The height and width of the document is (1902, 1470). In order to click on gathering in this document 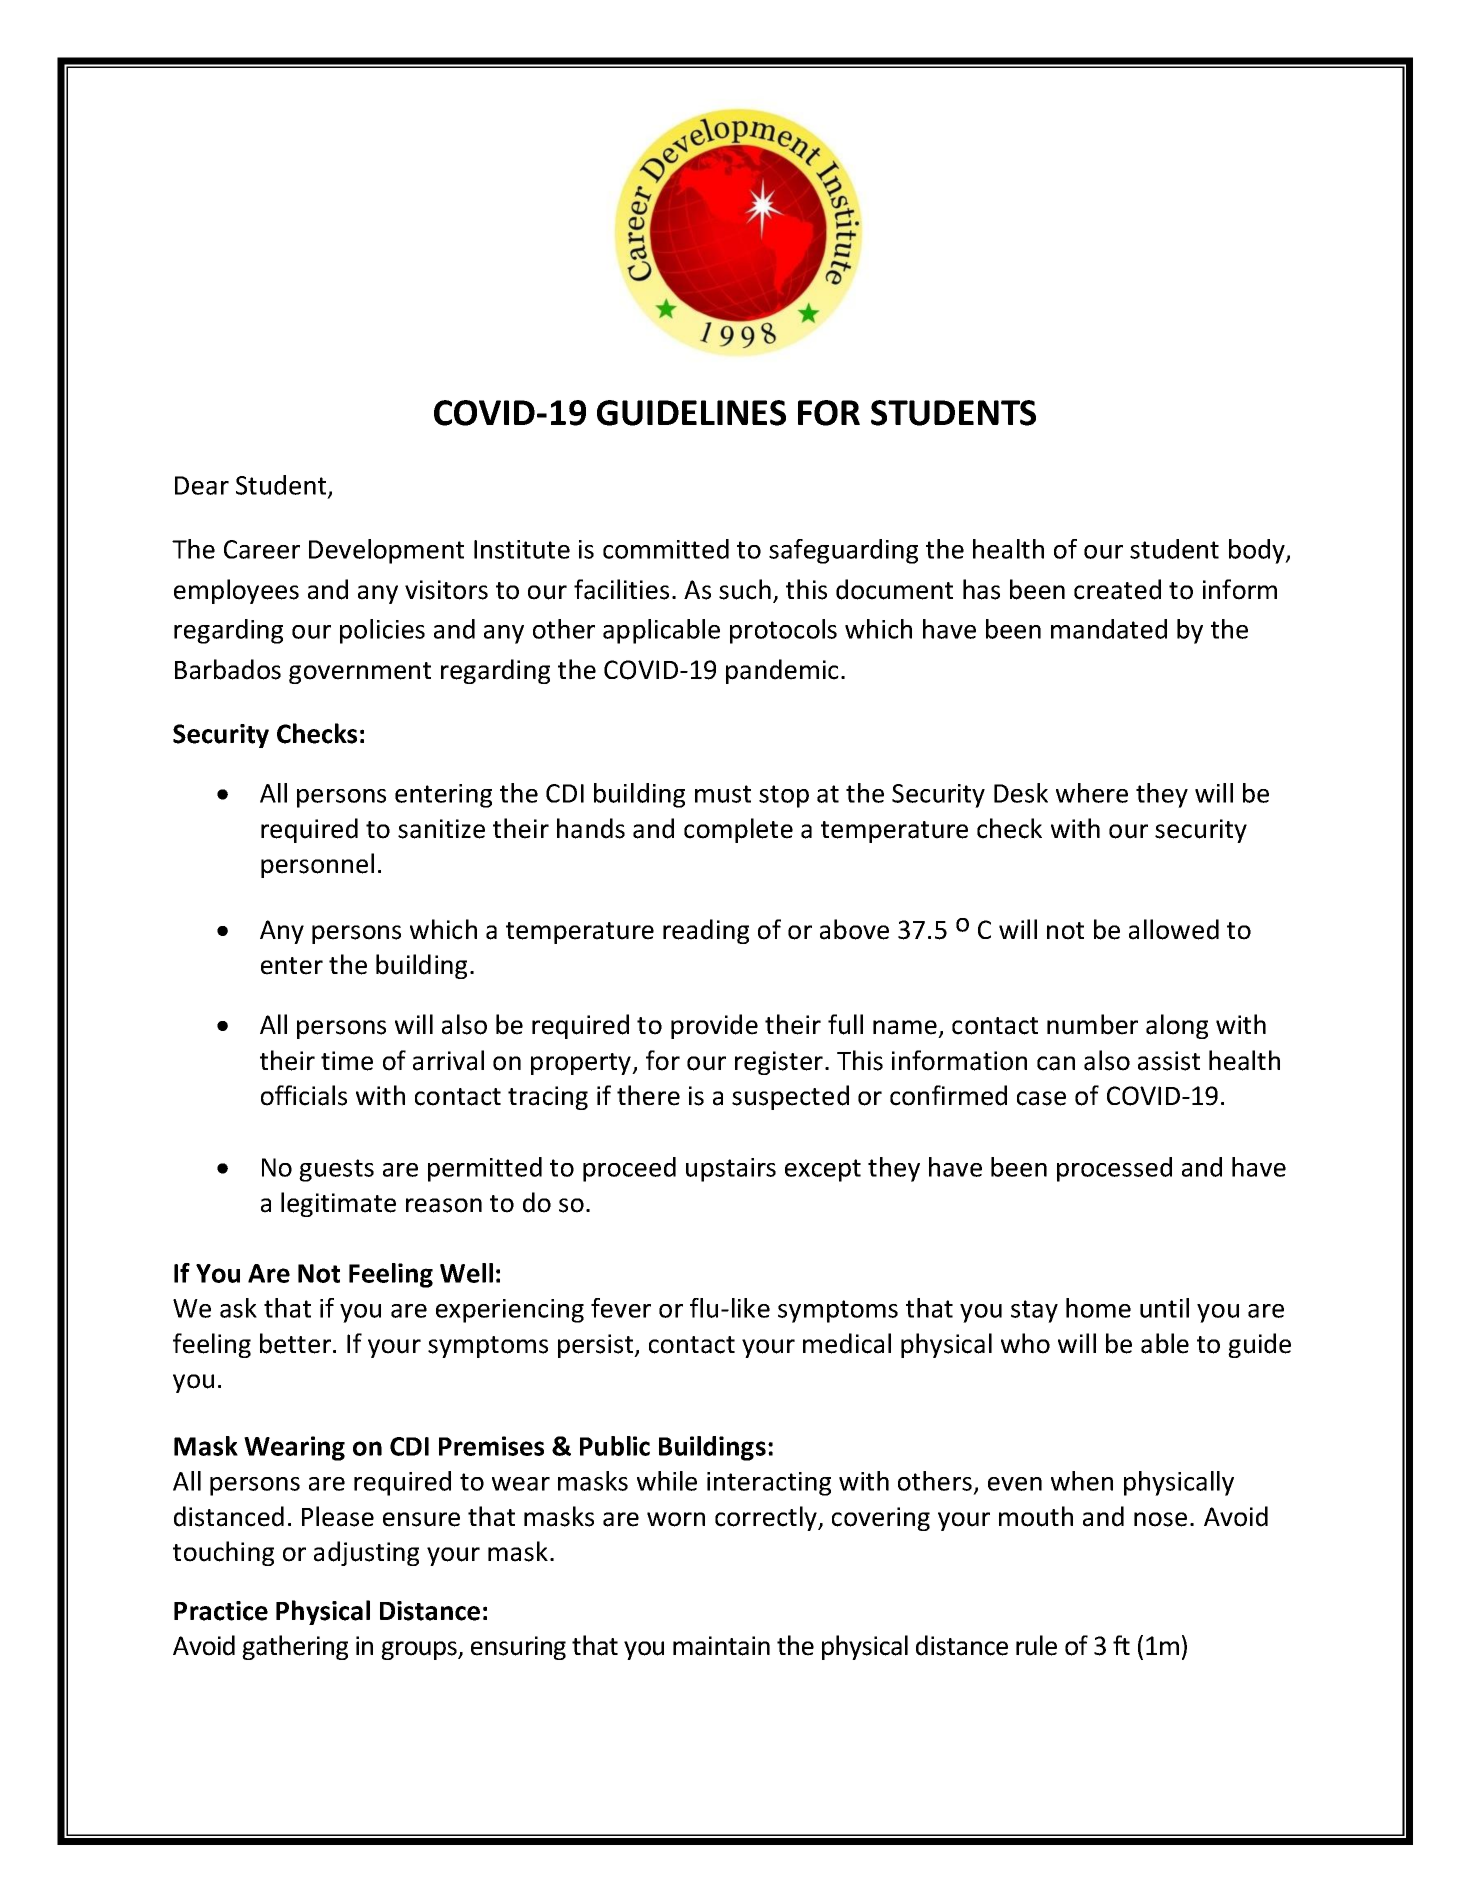, I will do `click(295, 1647)`.
